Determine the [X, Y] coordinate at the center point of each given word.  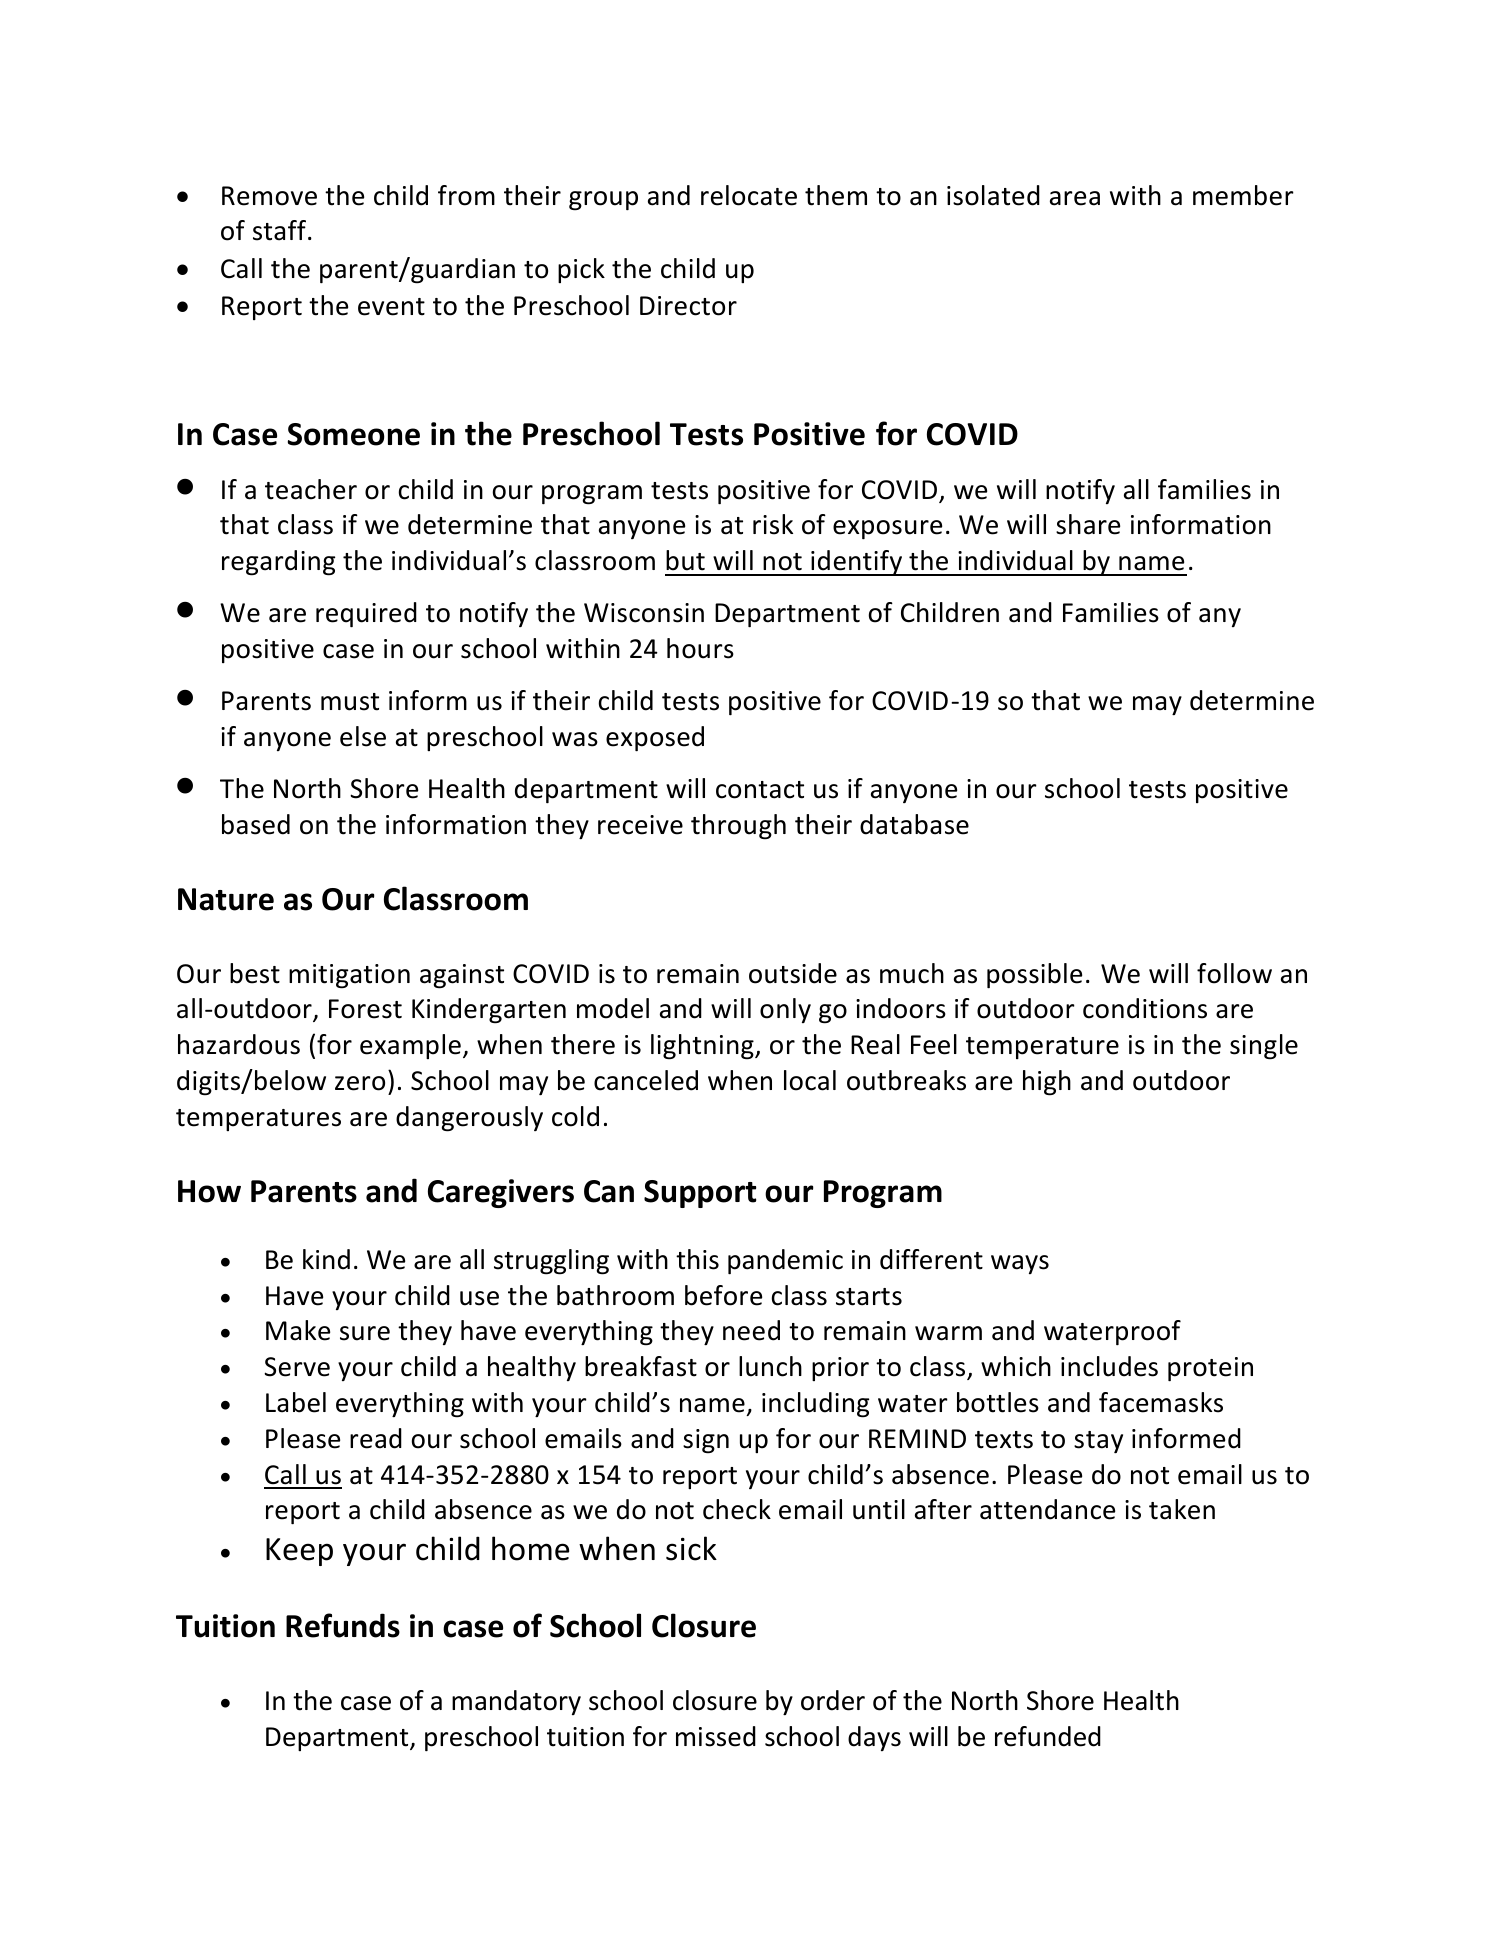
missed [716, 1736]
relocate [749, 195]
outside [793, 973]
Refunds [343, 1625]
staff [281, 230]
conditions [1145, 1008]
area [1075, 198]
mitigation [349, 976]
